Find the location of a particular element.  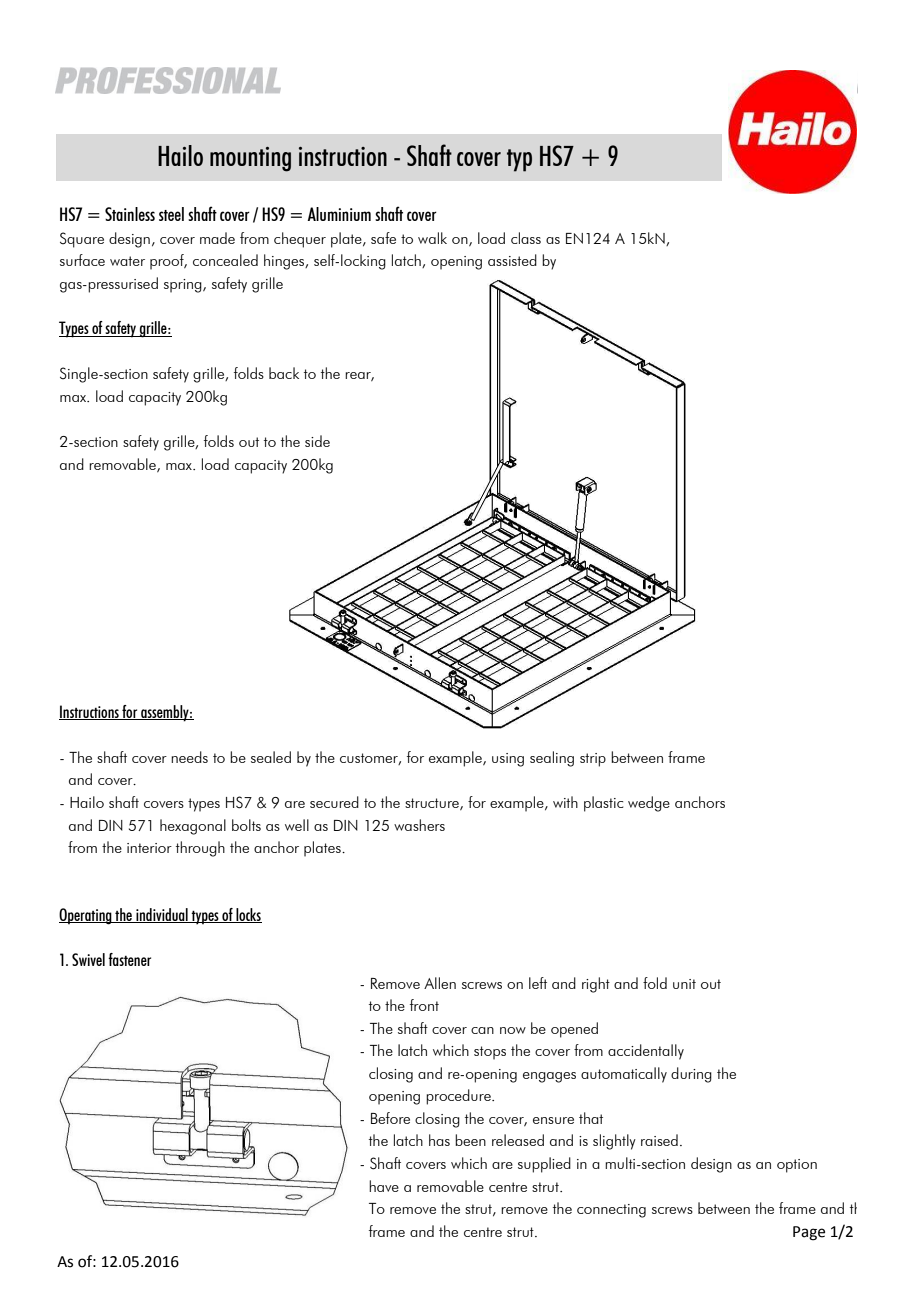

needs is located at coordinates (189, 757).
